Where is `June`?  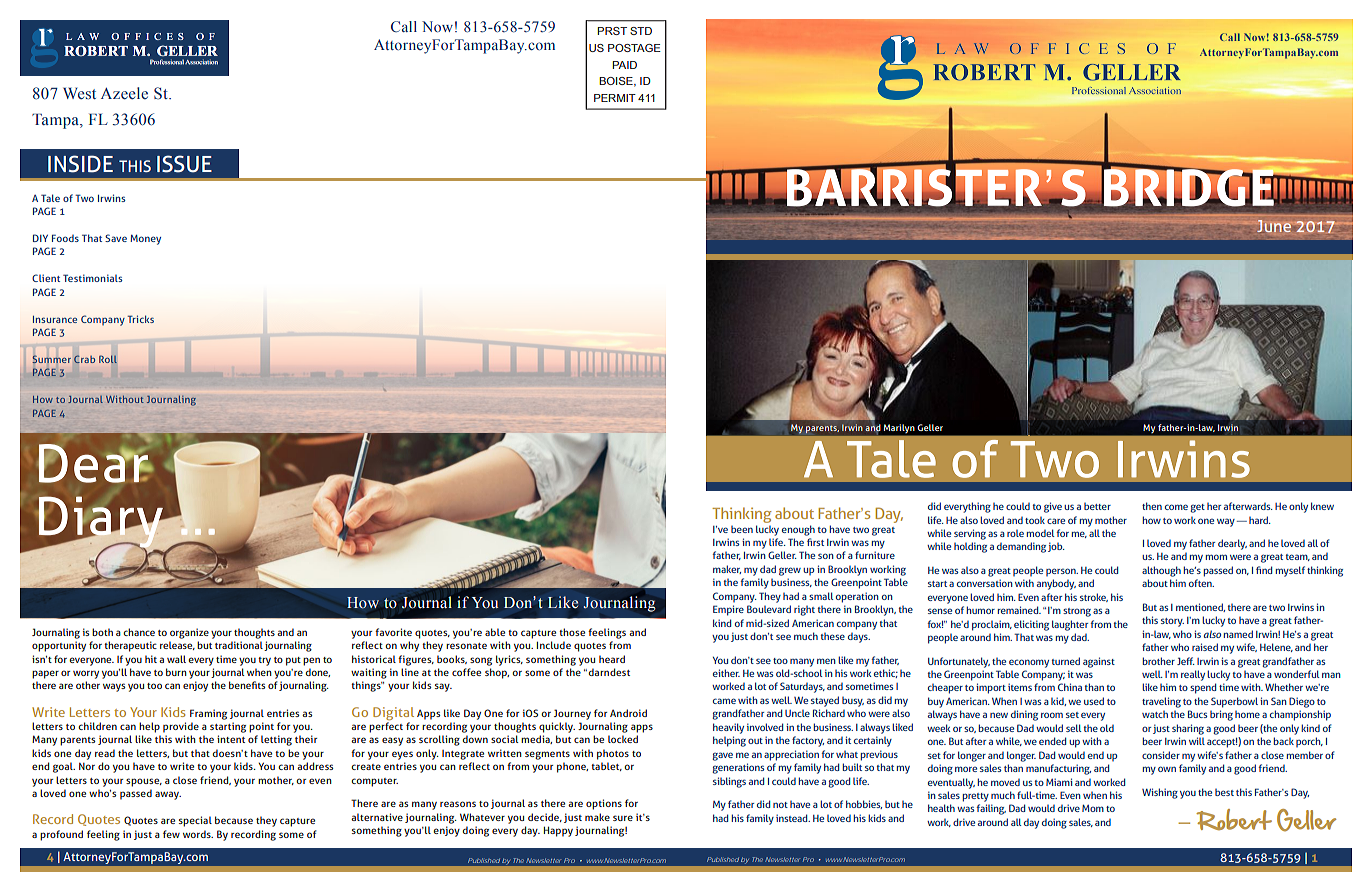
June is located at coordinates (1274, 226).
